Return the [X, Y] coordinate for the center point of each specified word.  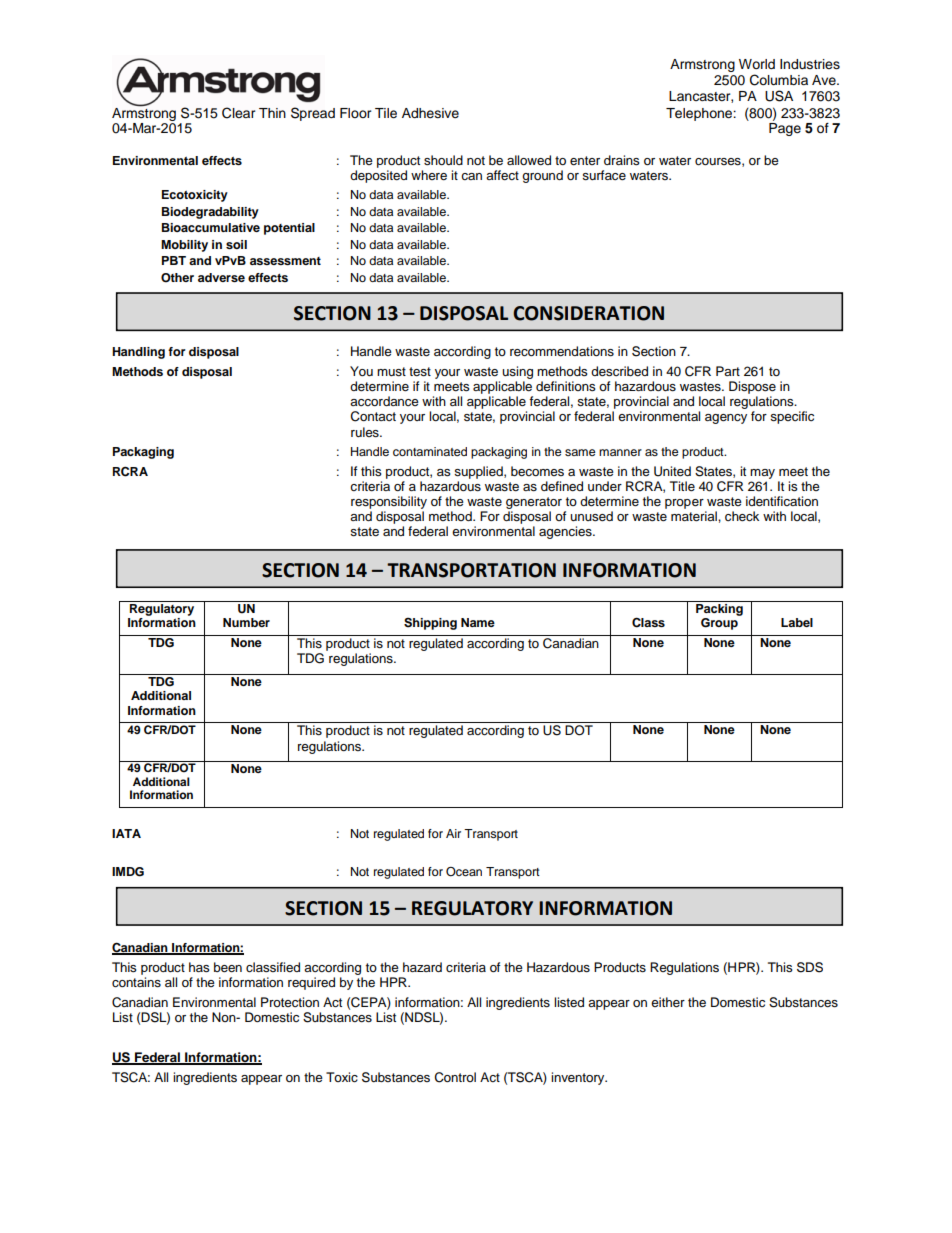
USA [779, 96]
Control [455, 1077]
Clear [239, 113]
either [668, 1002]
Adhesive [430, 113]
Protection [290, 1002]
